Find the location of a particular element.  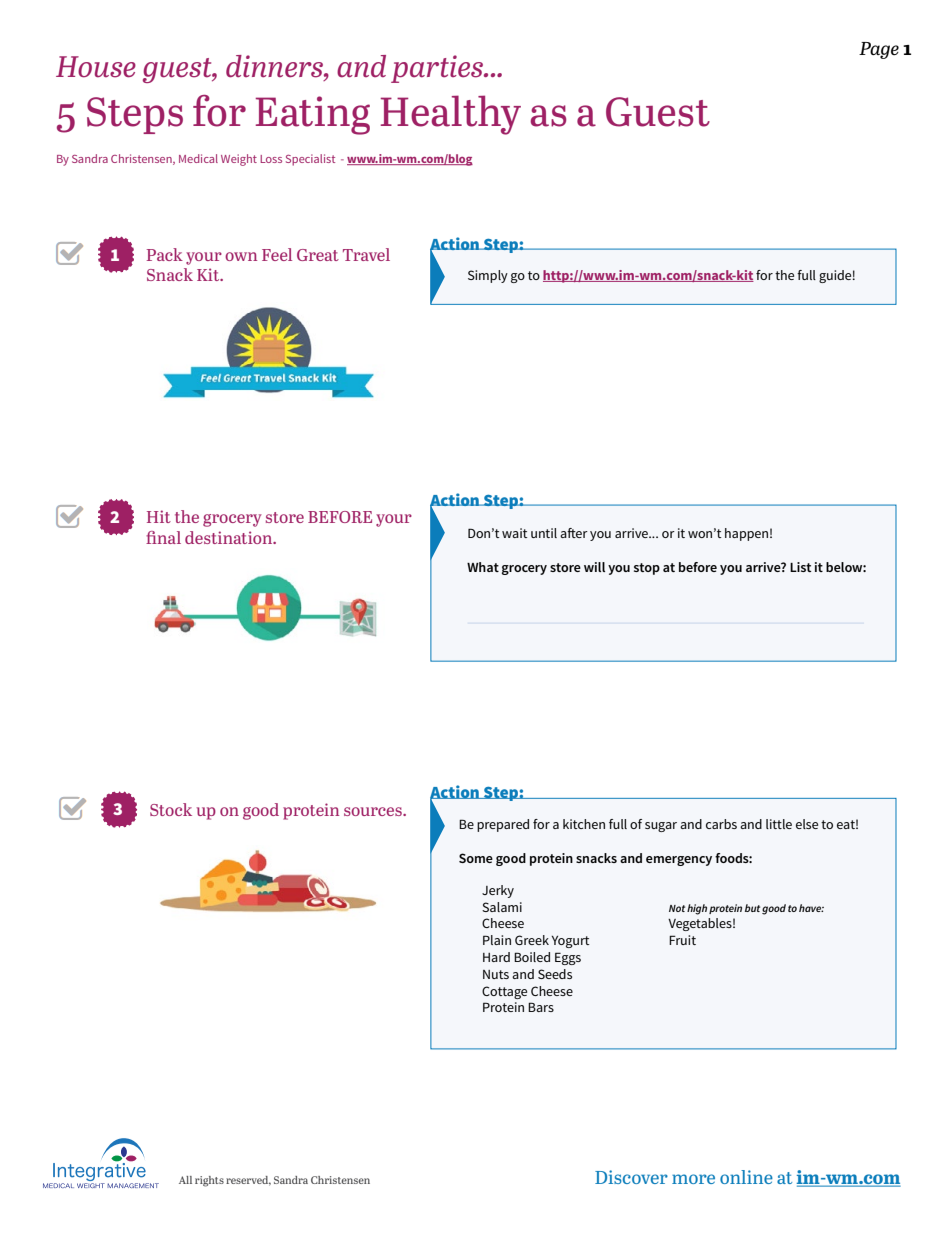

parties is located at coordinates (438, 69).
